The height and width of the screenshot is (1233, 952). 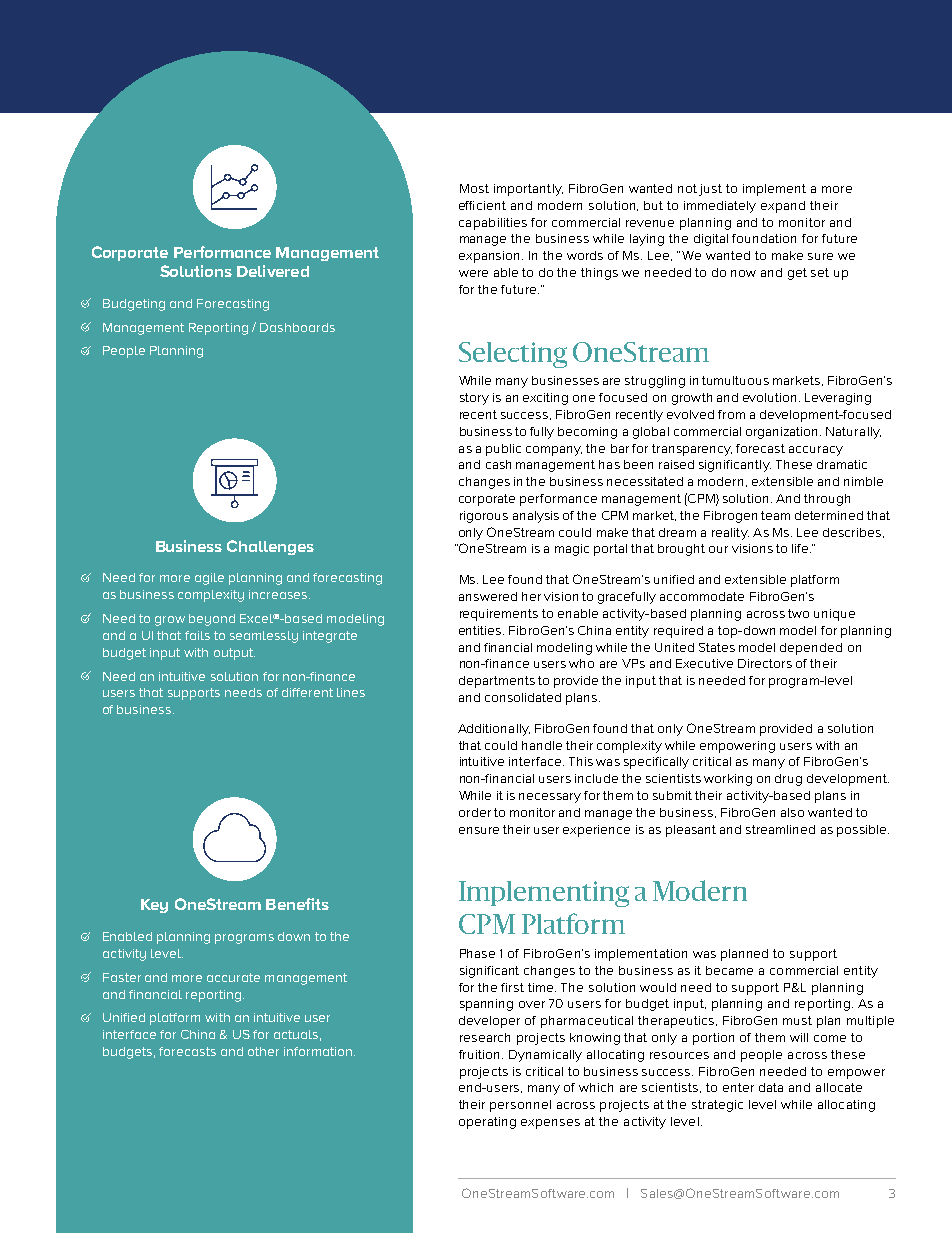 I want to click on Delivered, so click(x=273, y=271).
